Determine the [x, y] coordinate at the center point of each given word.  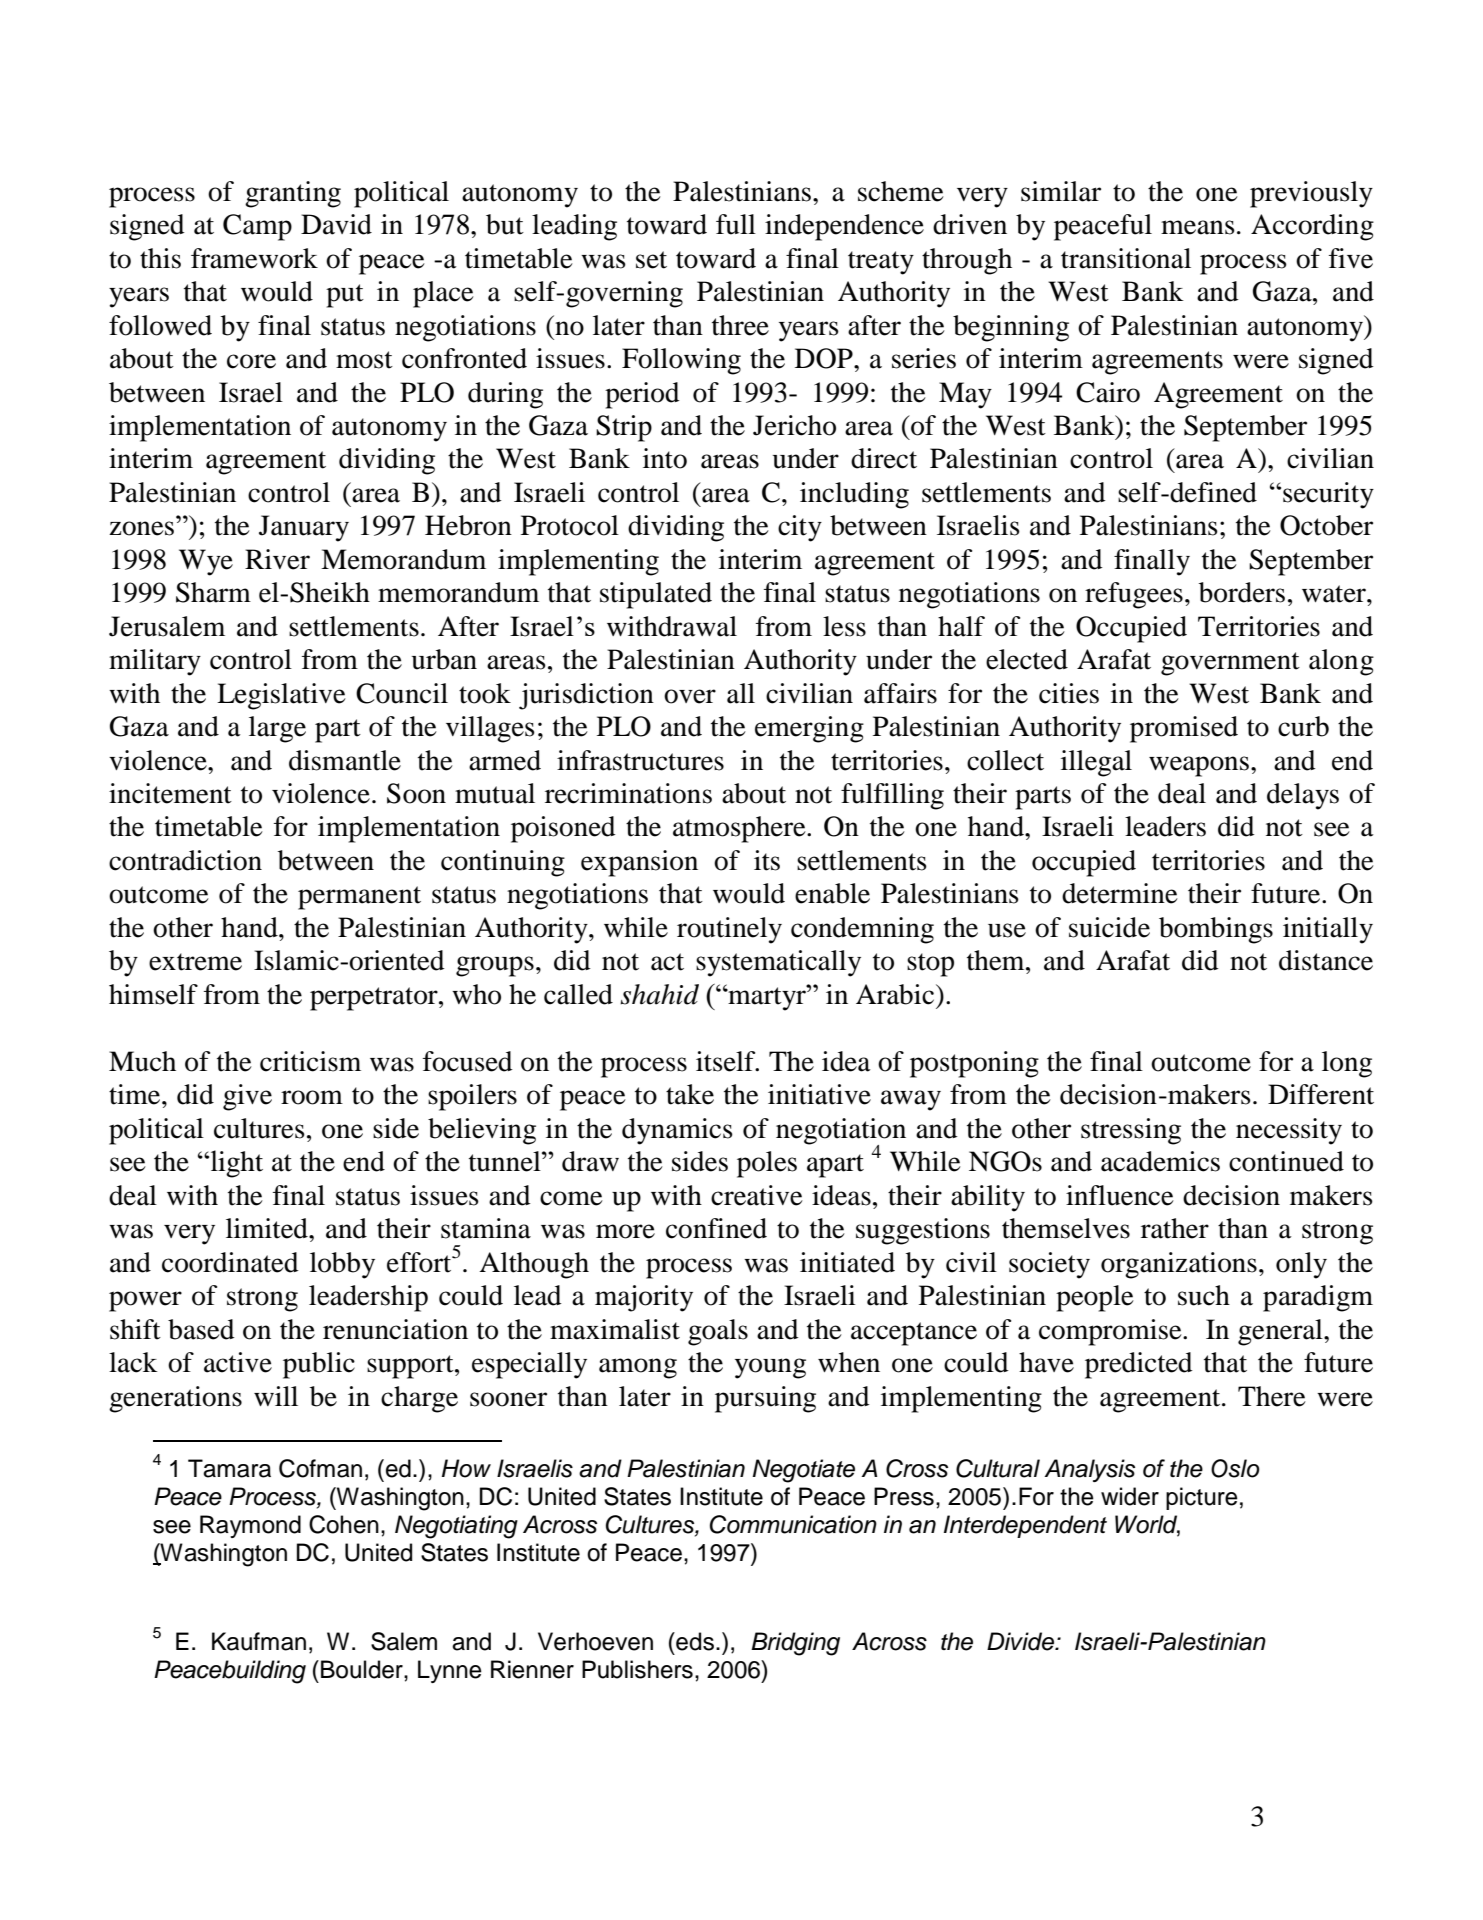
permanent [359, 898]
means [1198, 227]
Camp [257, 227]
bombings [1216, 930]
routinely [729, 930]
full [736, 224]
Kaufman [259, 1641]
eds [694, 1641]
